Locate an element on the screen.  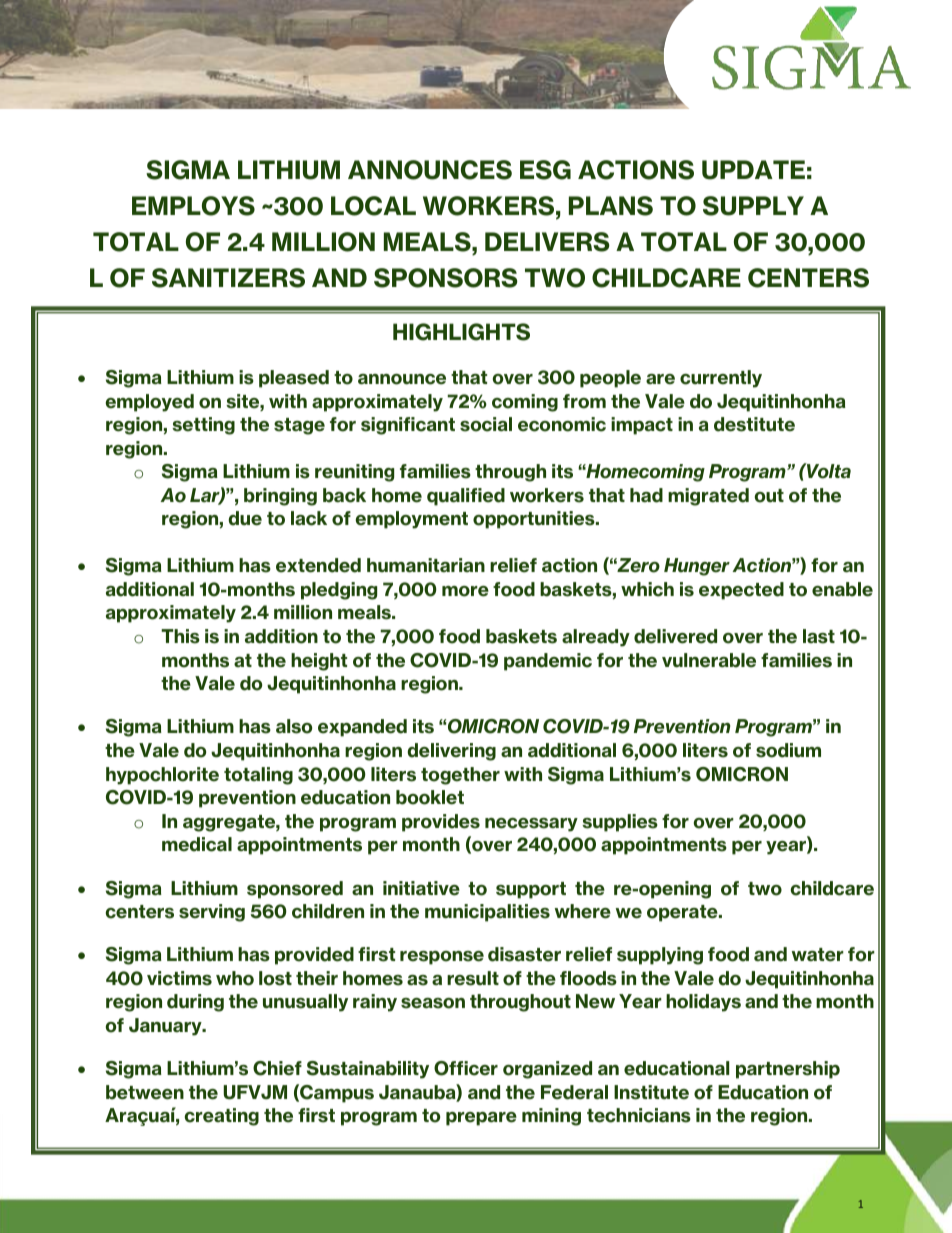
migrated is located at coordinates (708, 497).
